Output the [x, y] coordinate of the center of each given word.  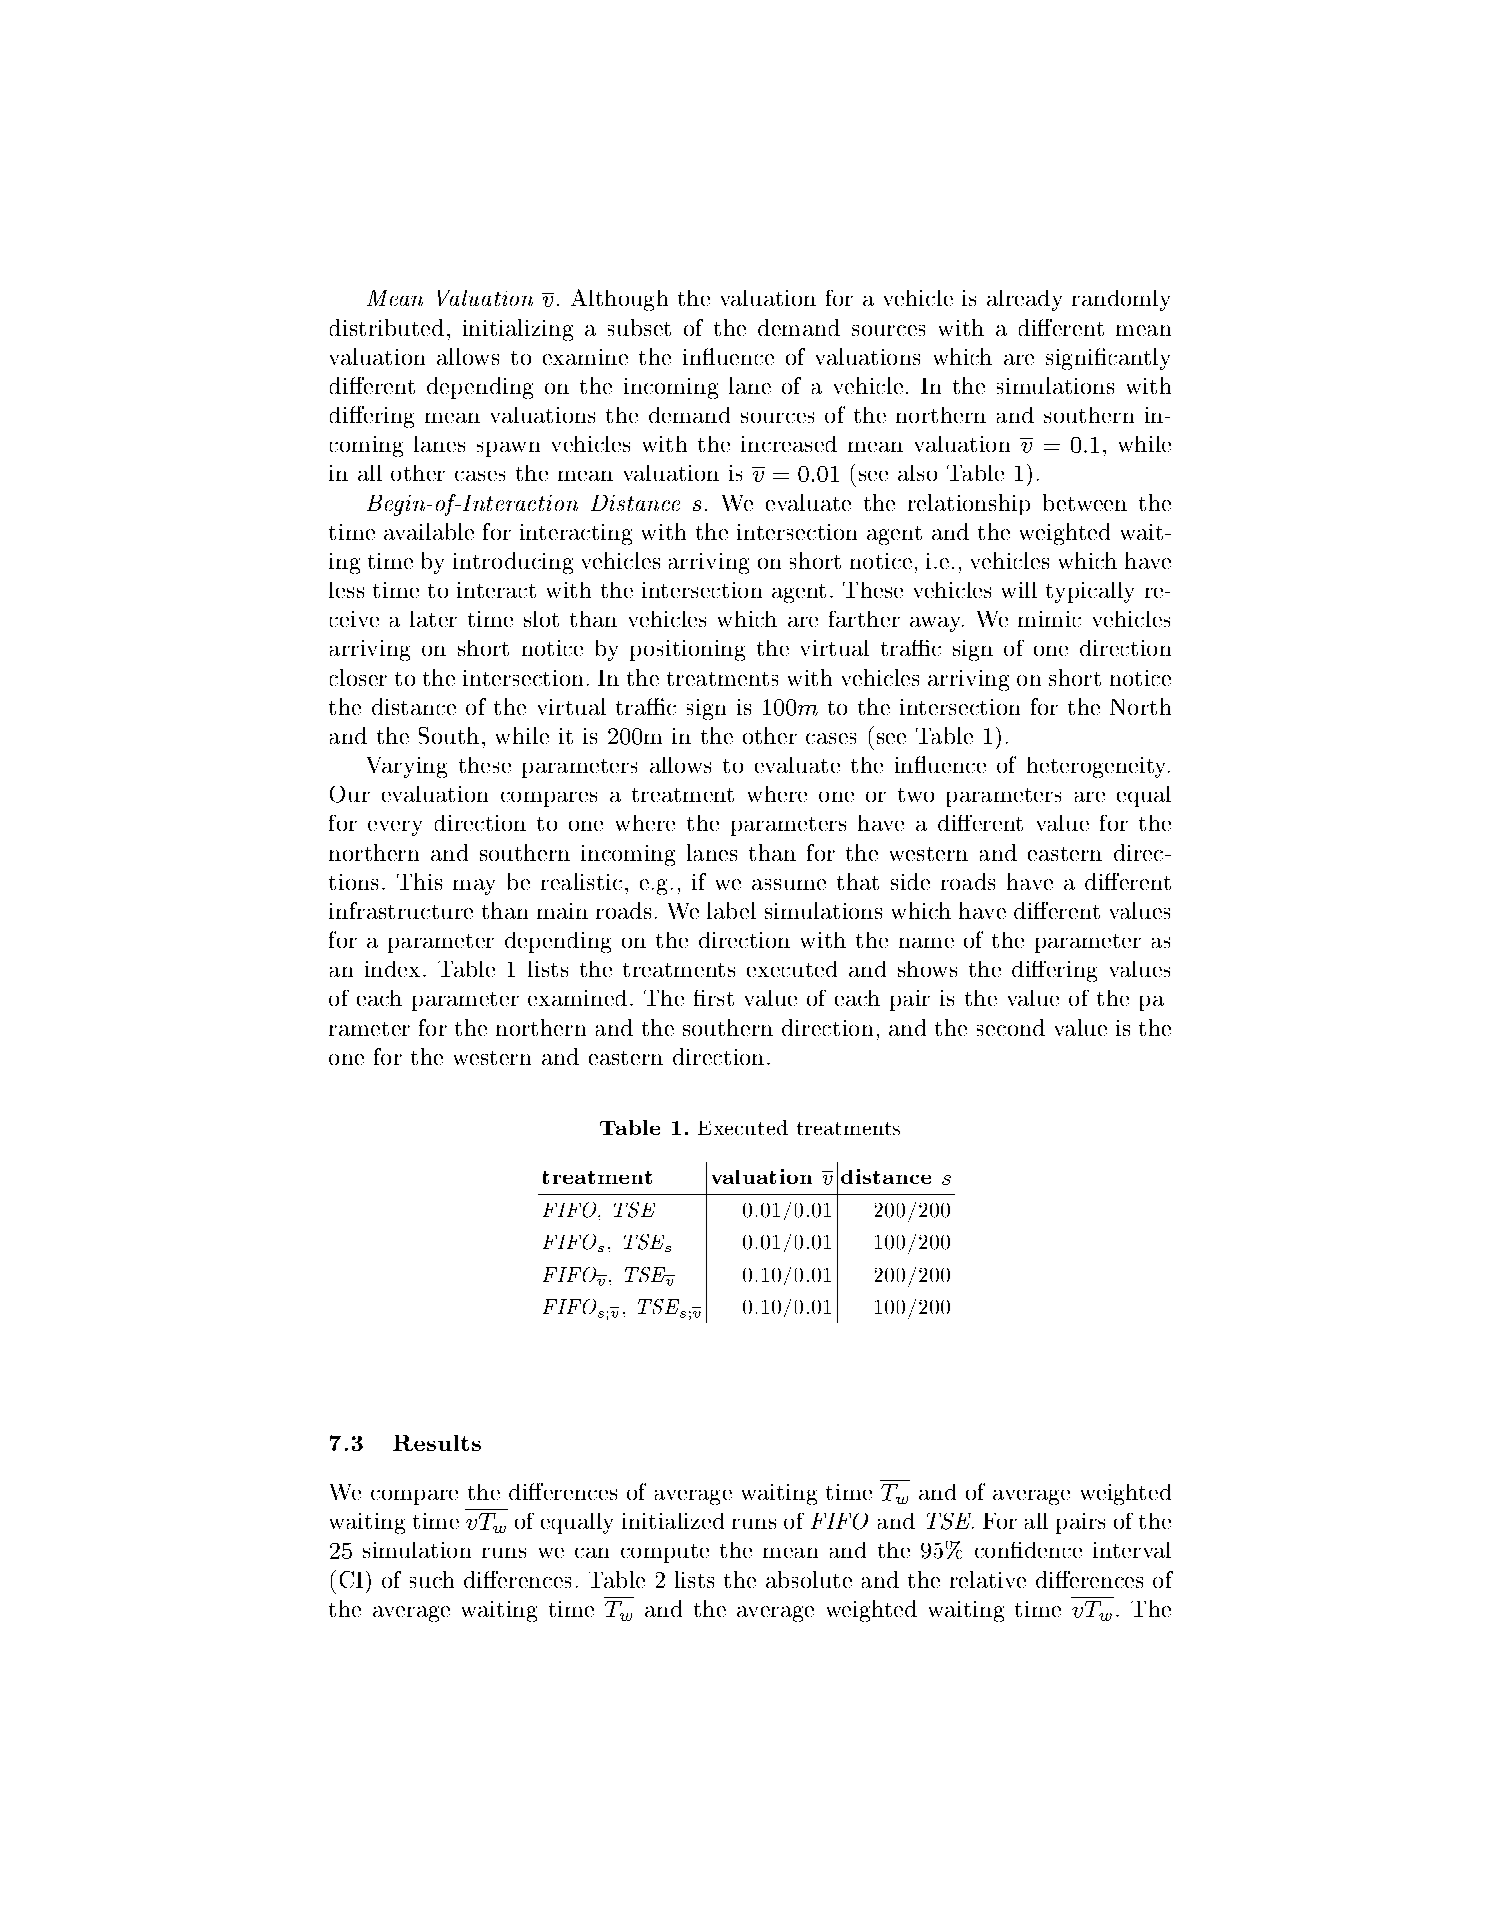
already [1024, 300]
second [1011, 1027]
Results [437, 1443]
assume [789, 884]
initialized [673, 1521]
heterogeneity [1098, 767]
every [395, 828]
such [432, 1579]
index [394, 969]
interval [1132, 1550]
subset [639, 327]
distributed [387, 327]
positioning [687, 650]
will [1019, 590]
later [433, 619]
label [731, 910]
